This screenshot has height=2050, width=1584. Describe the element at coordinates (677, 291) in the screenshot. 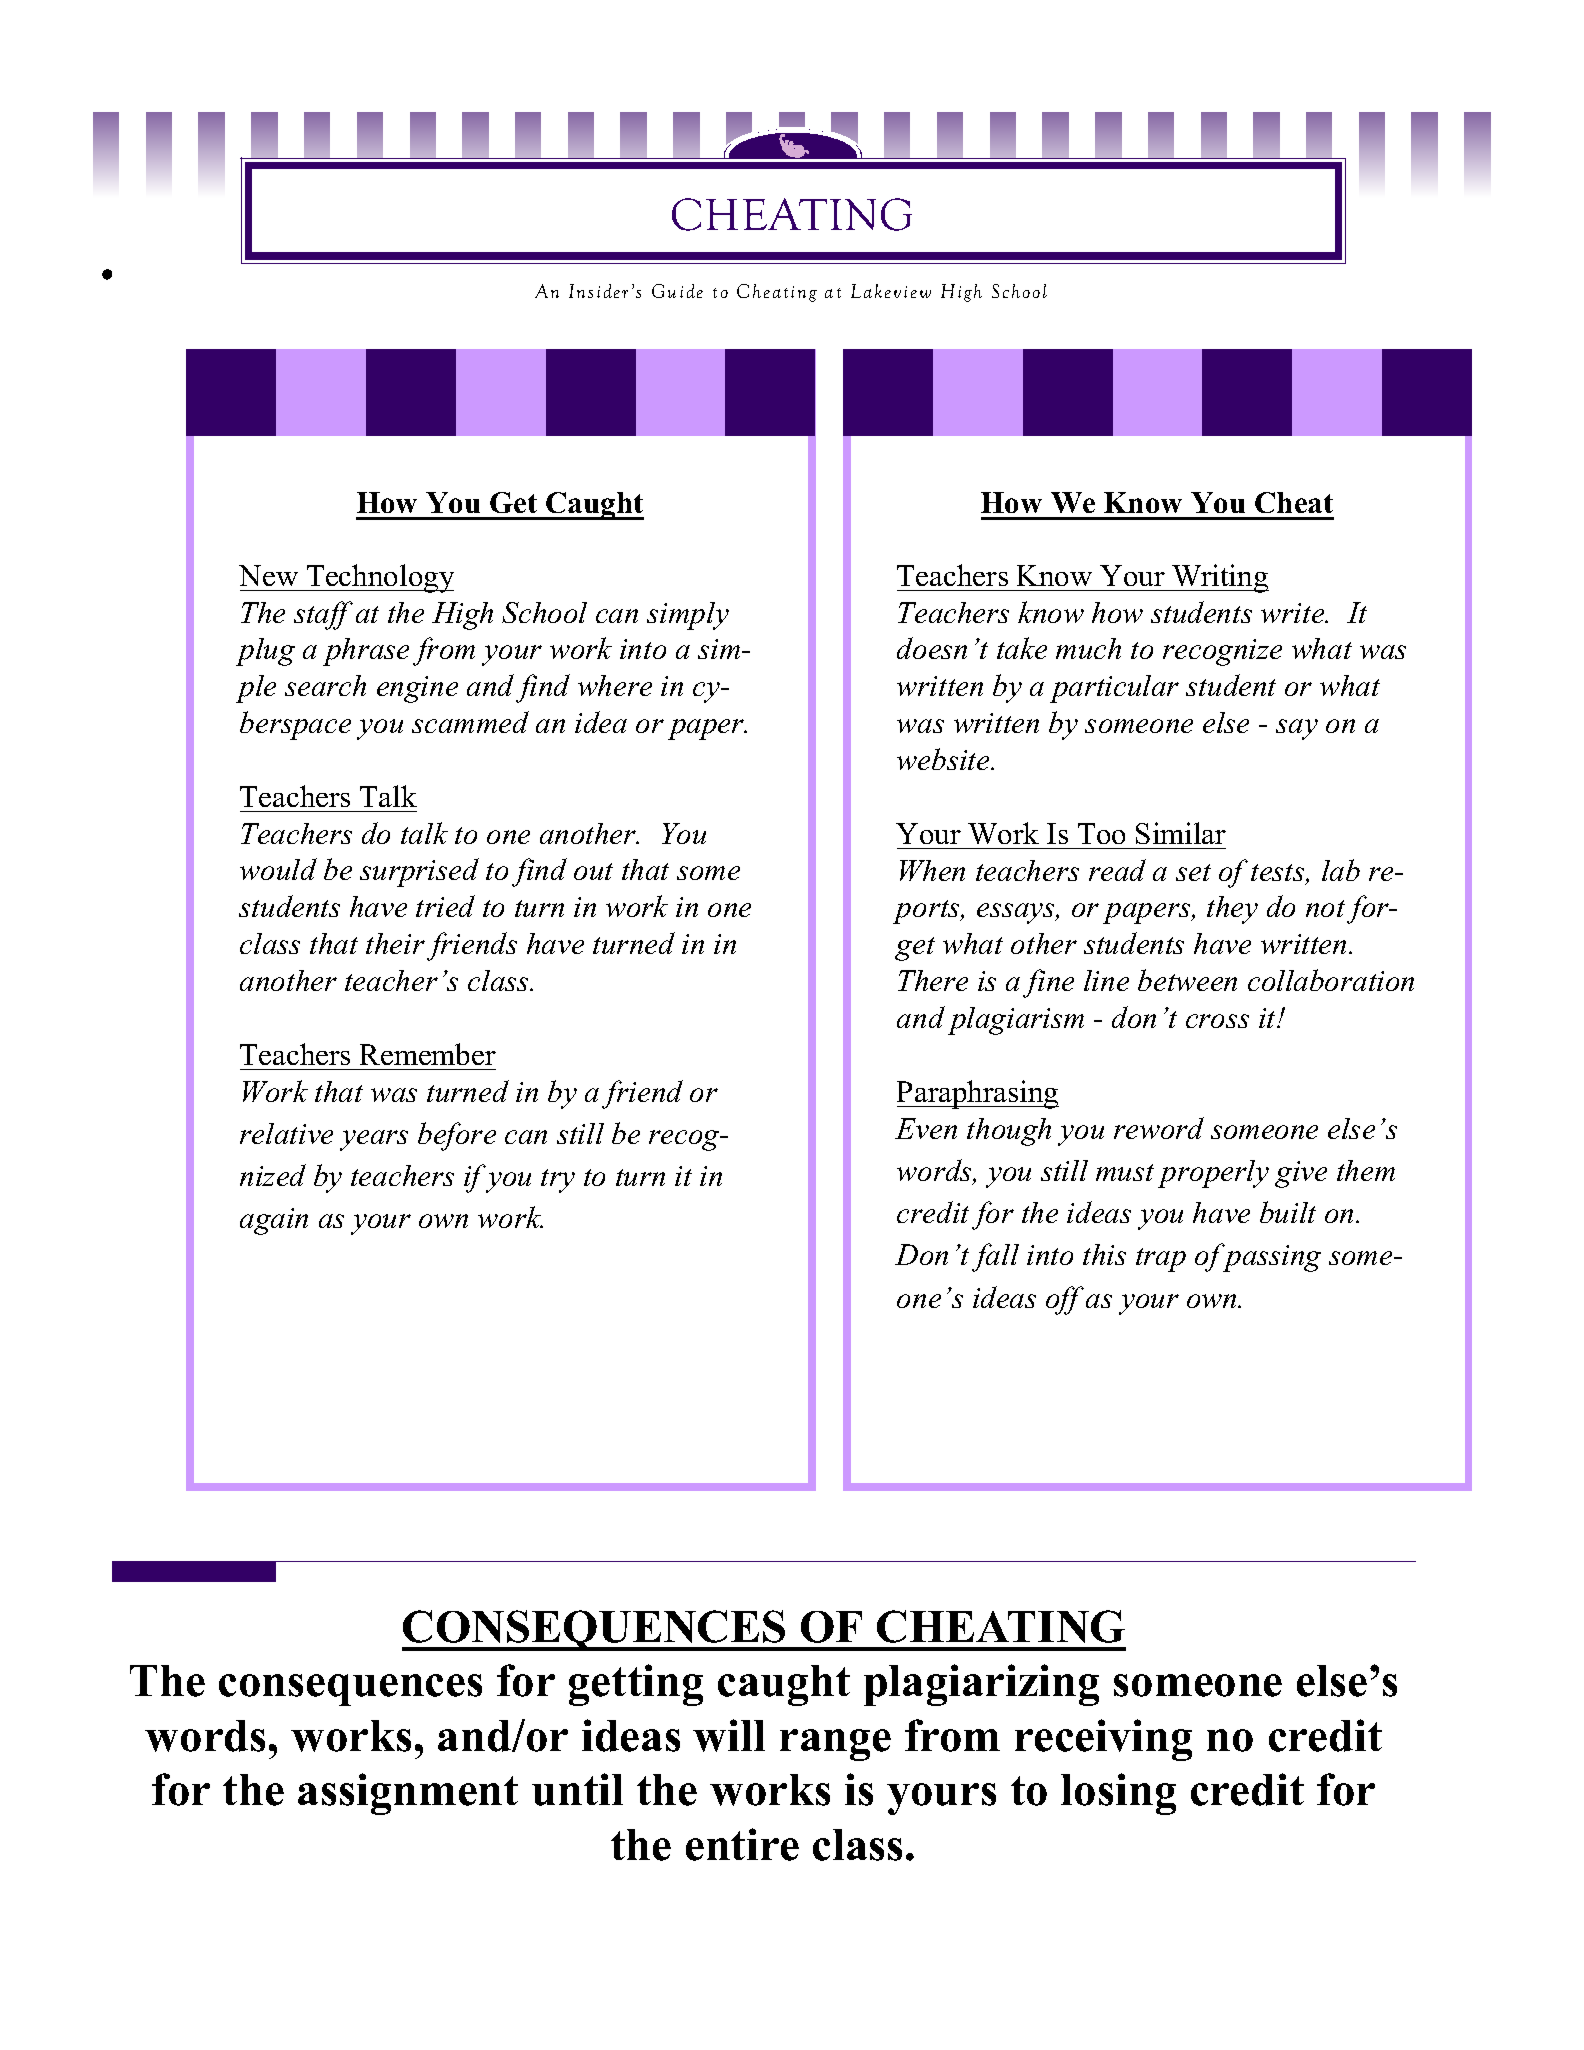

I see `Guide` at that location.
